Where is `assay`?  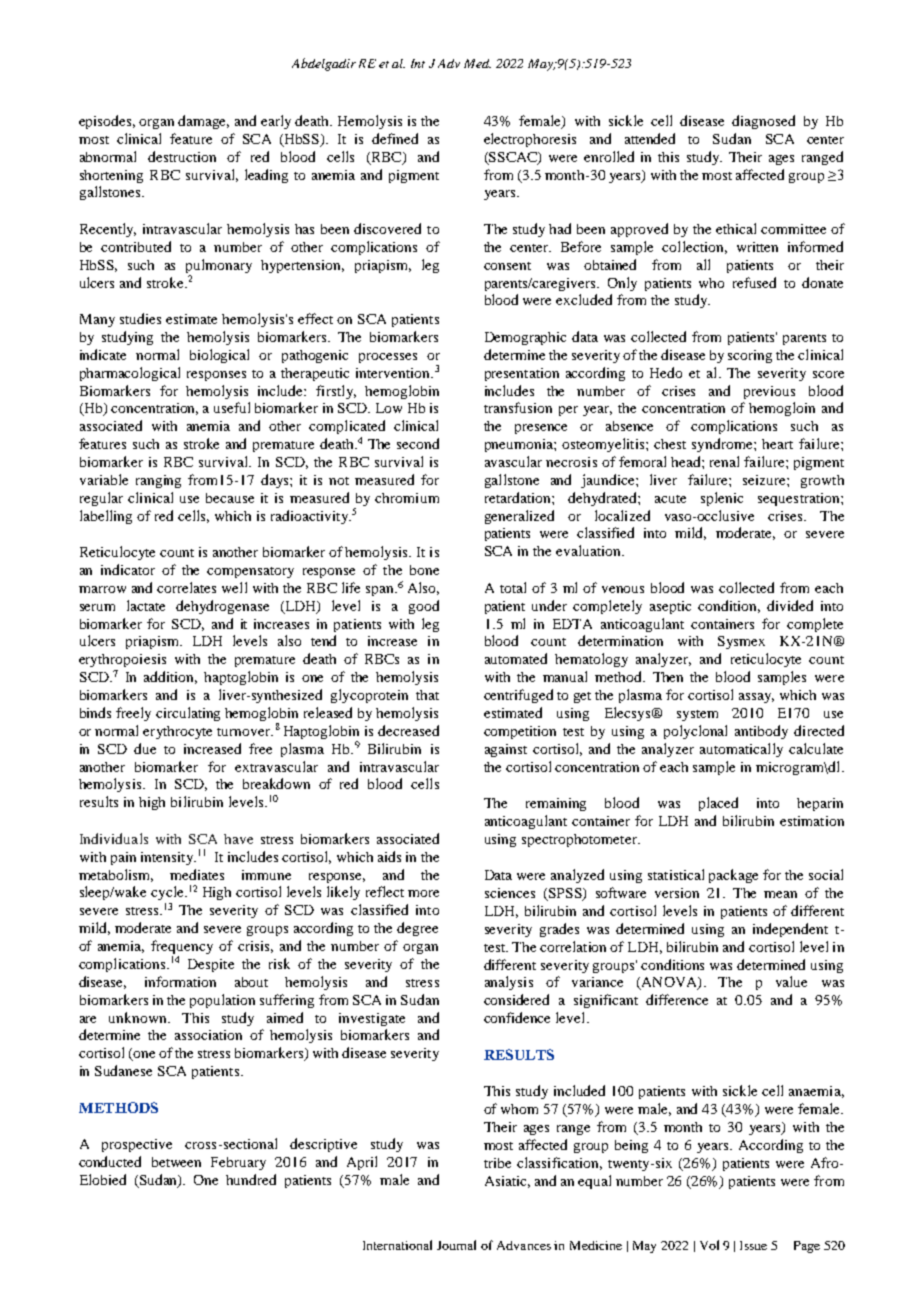 assay is located at coordinates (756, 698).
